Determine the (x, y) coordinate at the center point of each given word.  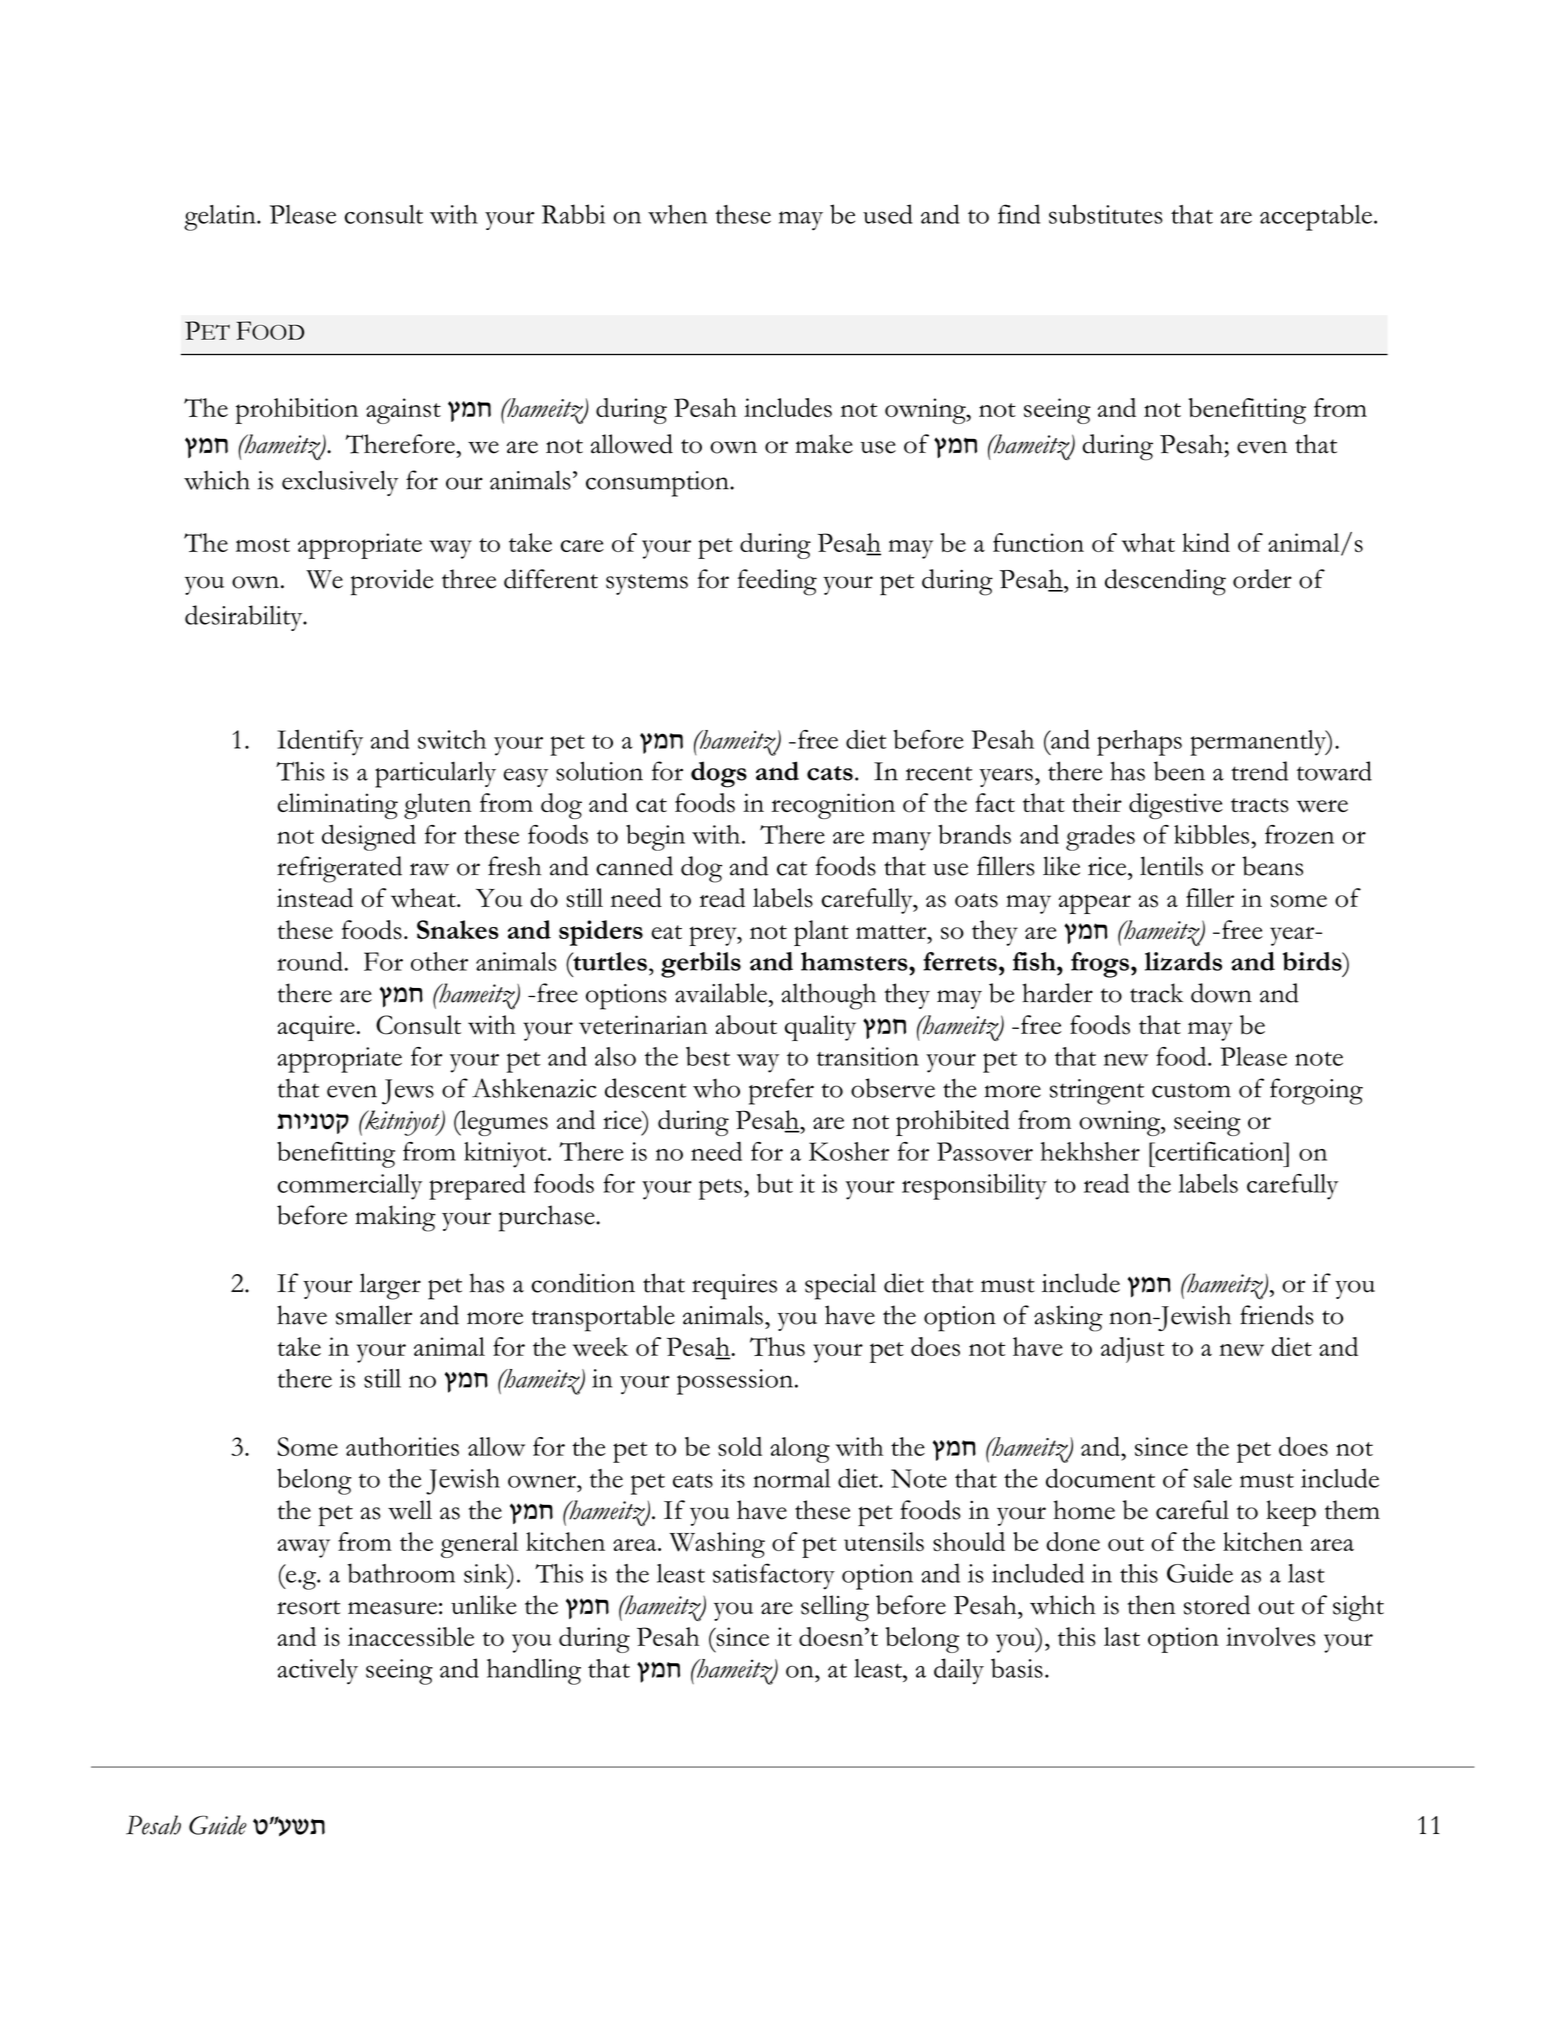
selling (835, 1608)
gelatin (221, 218)
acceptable (1316, 217)
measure (392, 1608)
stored (1217, 1605)
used (888, 214)
